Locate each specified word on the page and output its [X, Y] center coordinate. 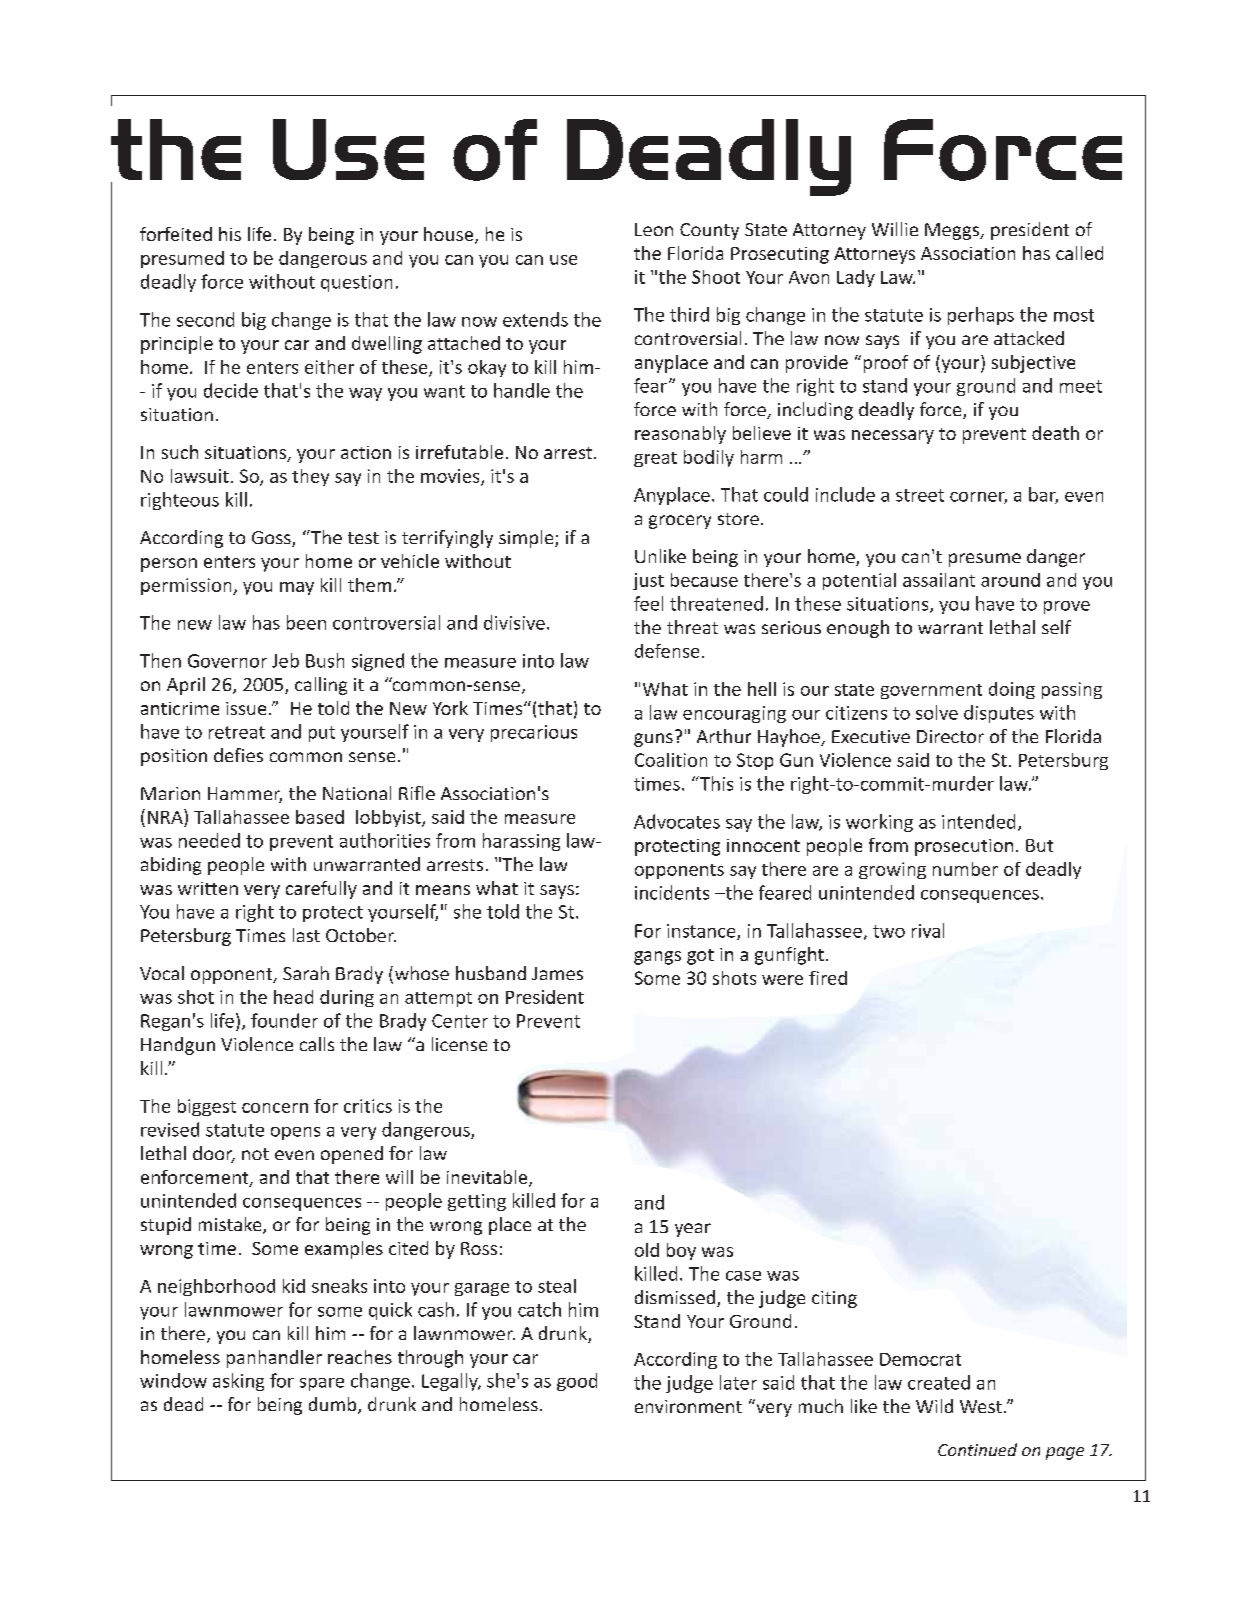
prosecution [964, 847]
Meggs [953, 231]
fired [828, 978]
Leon [654, 229]
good [577, 1382]
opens [295, 1133]
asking [238, 1382]
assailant [939, 580]
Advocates [677, 821]
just [648, 581]
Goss [272, 539]
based [320, 817]
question [356, 283]
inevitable [488, 1178]
